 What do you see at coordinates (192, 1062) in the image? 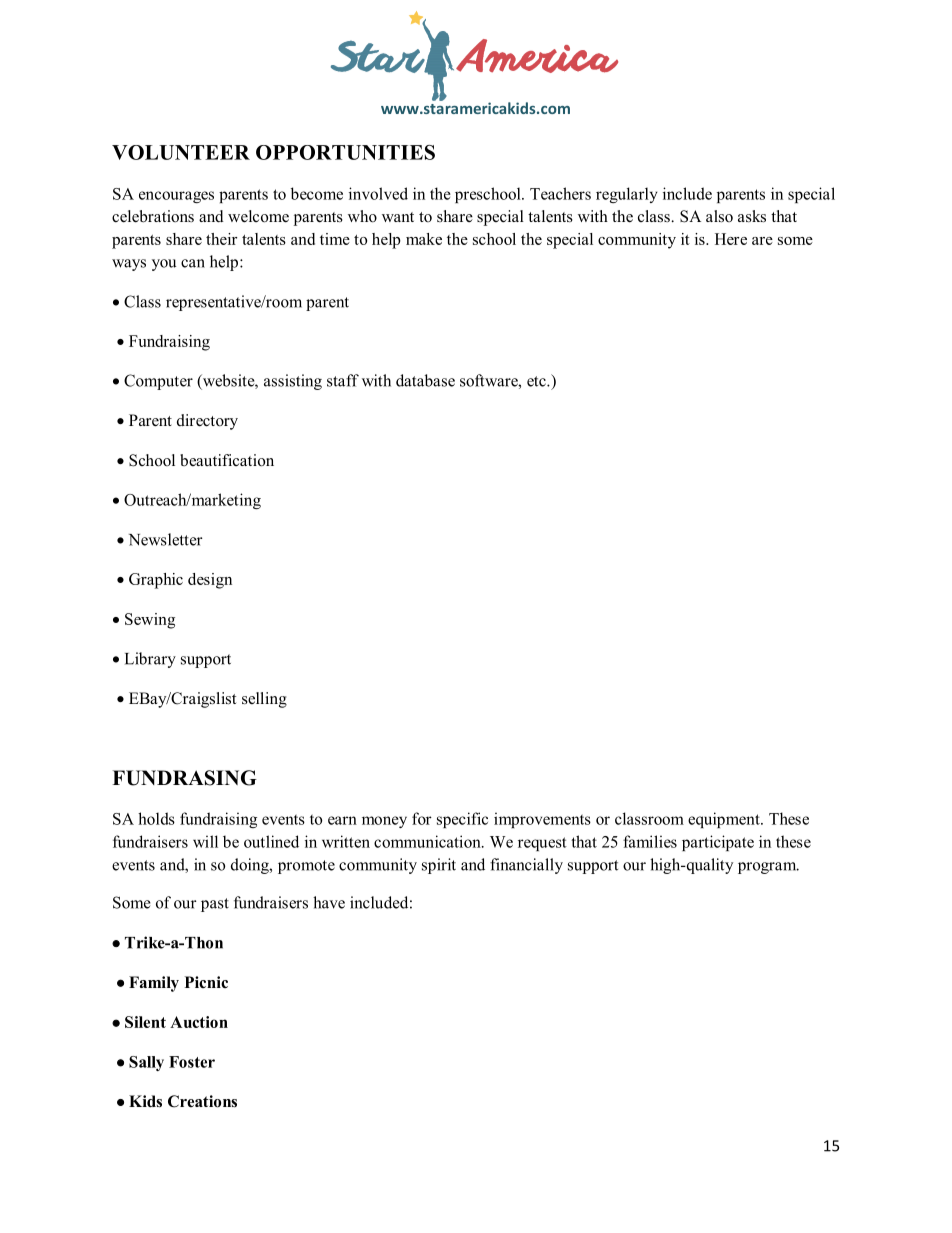
I see `Foster` at bounding box center [192, 1062].
